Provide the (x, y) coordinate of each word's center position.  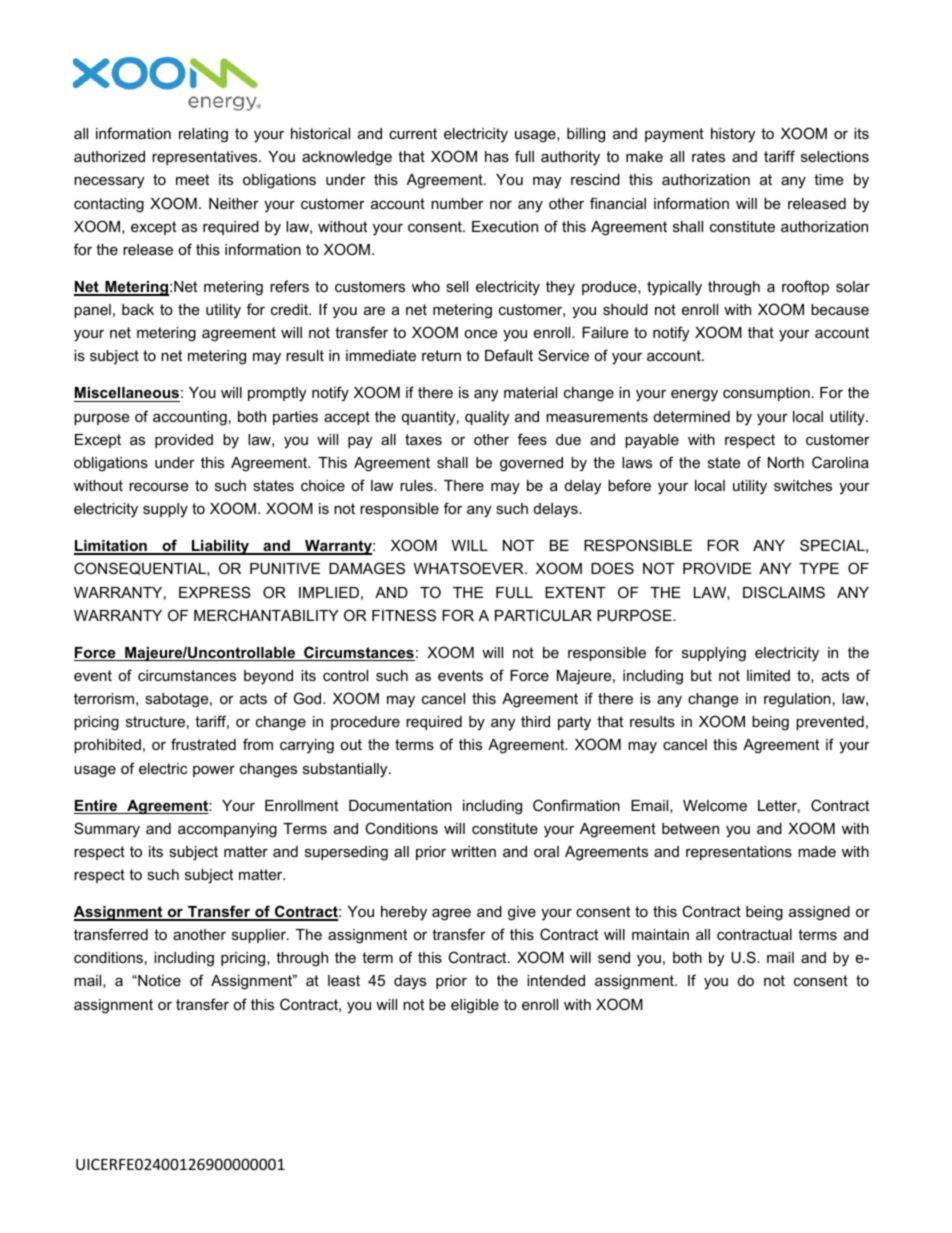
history (733, 135)
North (786, 462)
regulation (797, 700)
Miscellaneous (127, 394)
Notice (158, 980)
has (497, 156)
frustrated (203, 744)
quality (487, 418)
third (535, 721)
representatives (206, 158)
